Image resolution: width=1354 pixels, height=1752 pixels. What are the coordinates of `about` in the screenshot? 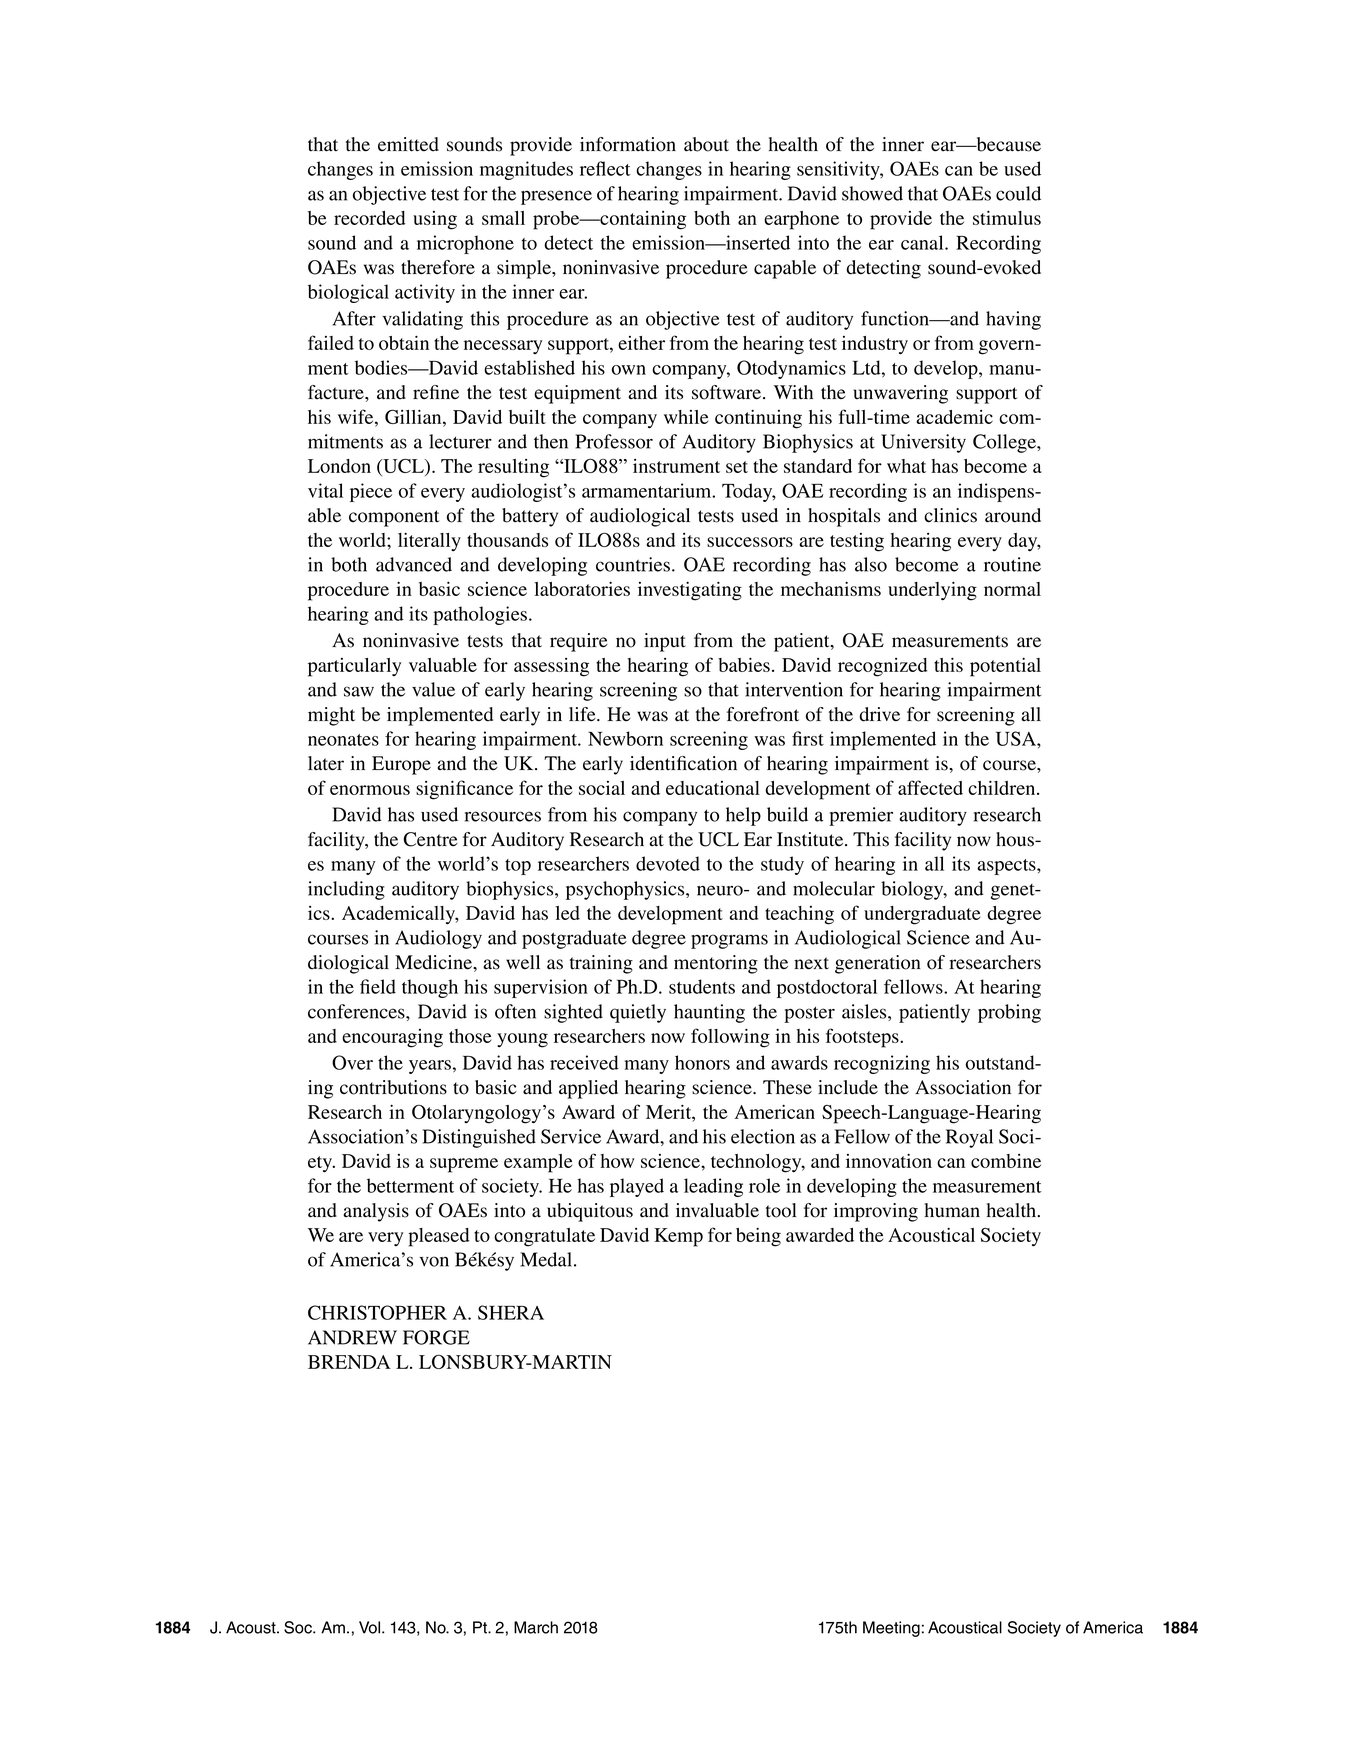 It's located at (706, 144).
